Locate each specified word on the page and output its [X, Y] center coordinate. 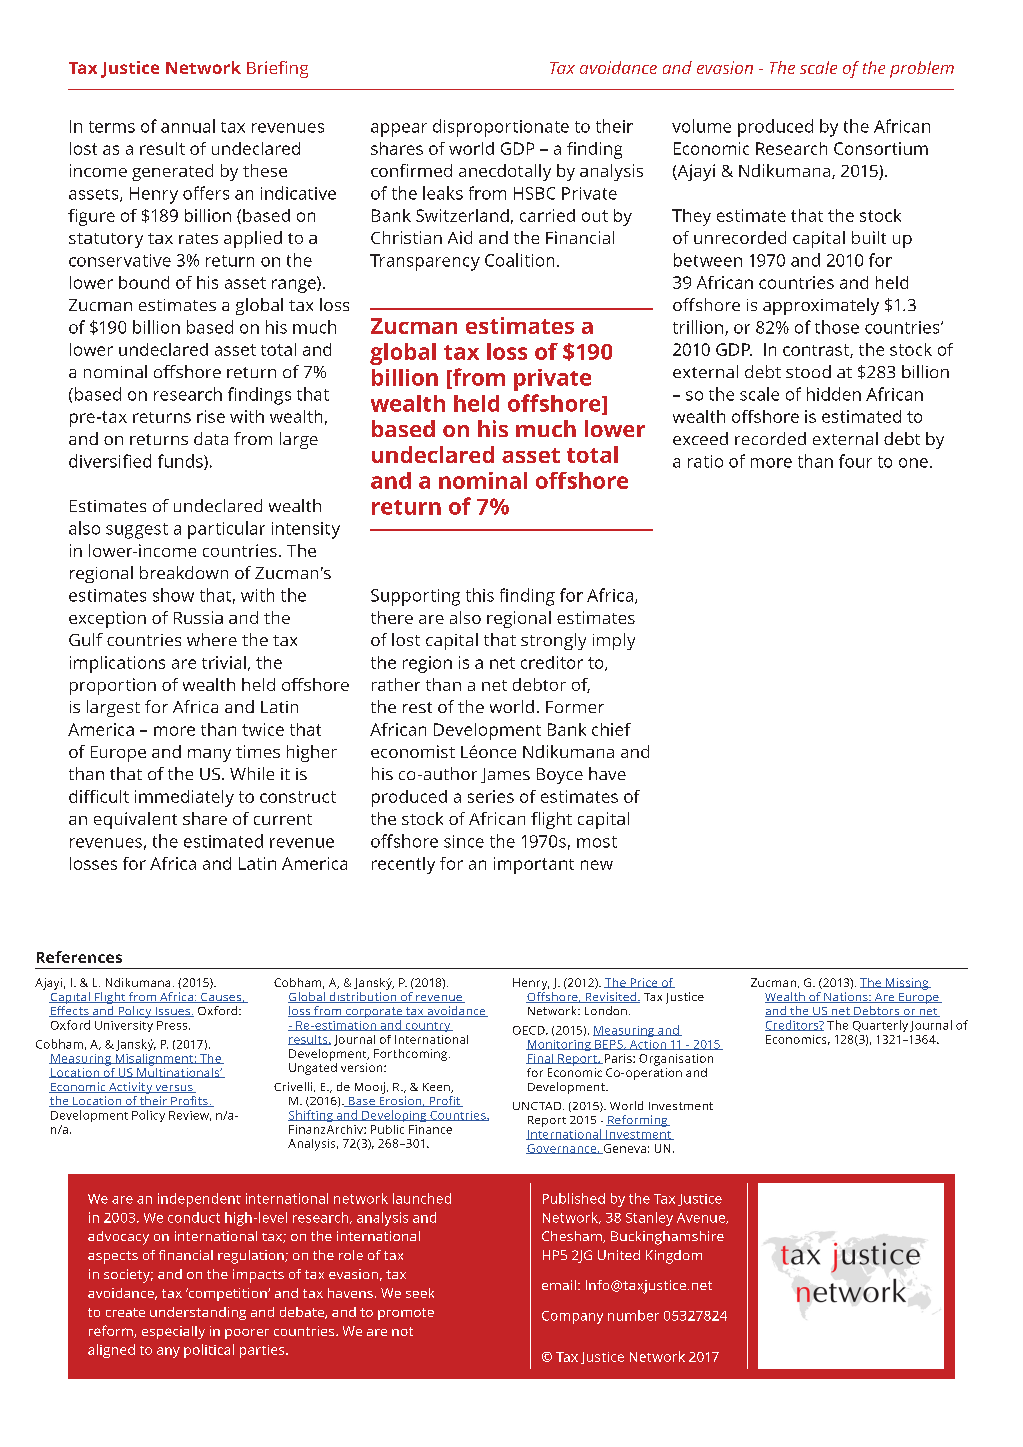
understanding [198, 1313]
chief [611, 729]
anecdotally [505, 172]
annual [188, 126]
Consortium [881, 148]
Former [575, 707]
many [209, 755]
